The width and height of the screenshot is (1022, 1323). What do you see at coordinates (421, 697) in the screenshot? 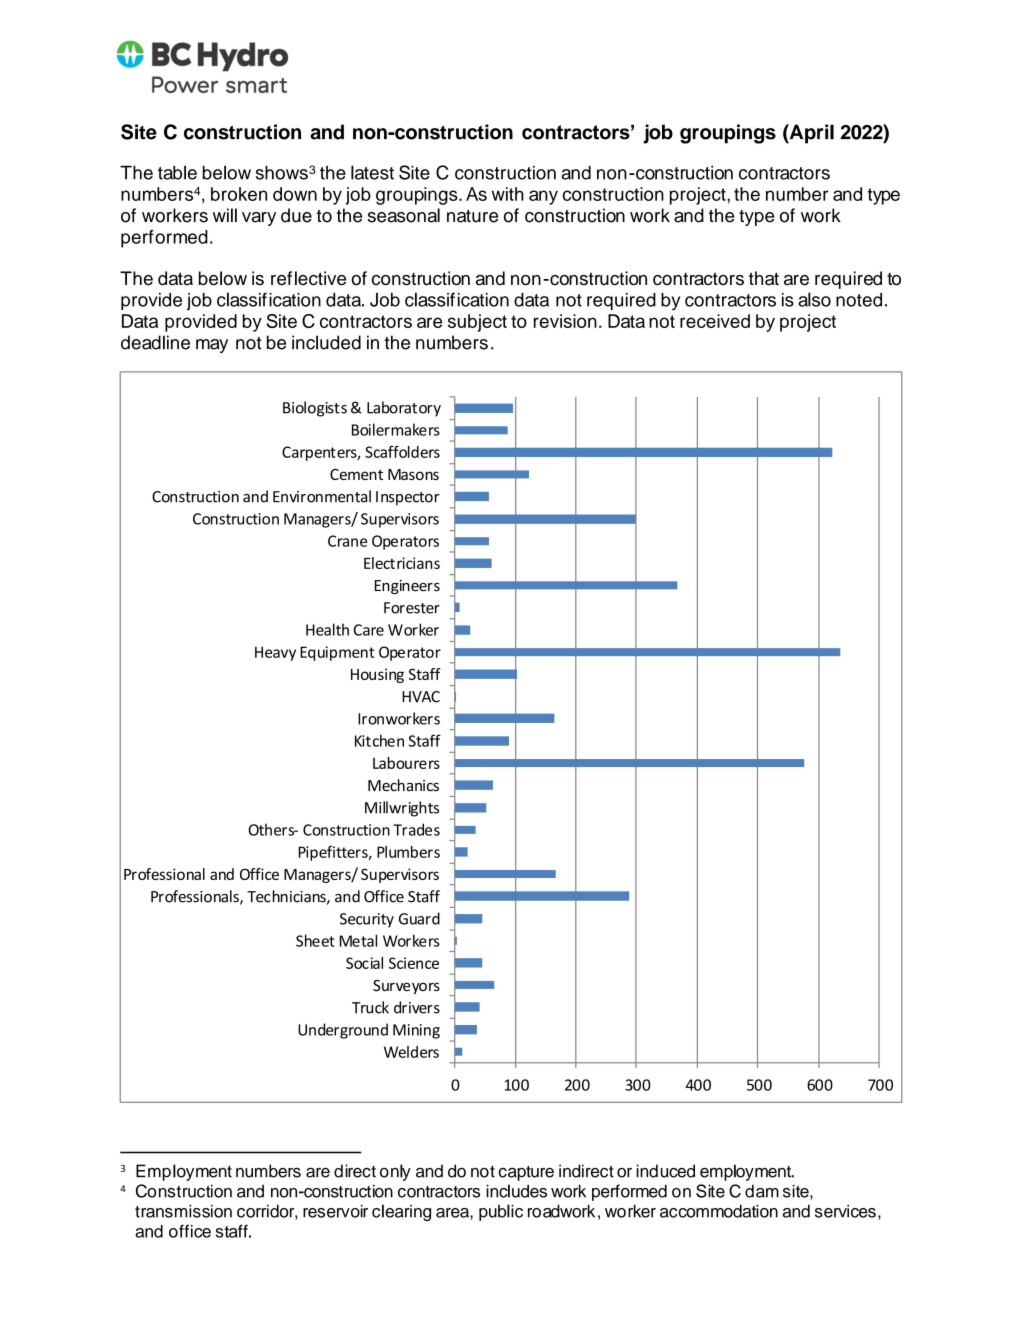
I see `HVAC` at bounding box center [421, 697].
